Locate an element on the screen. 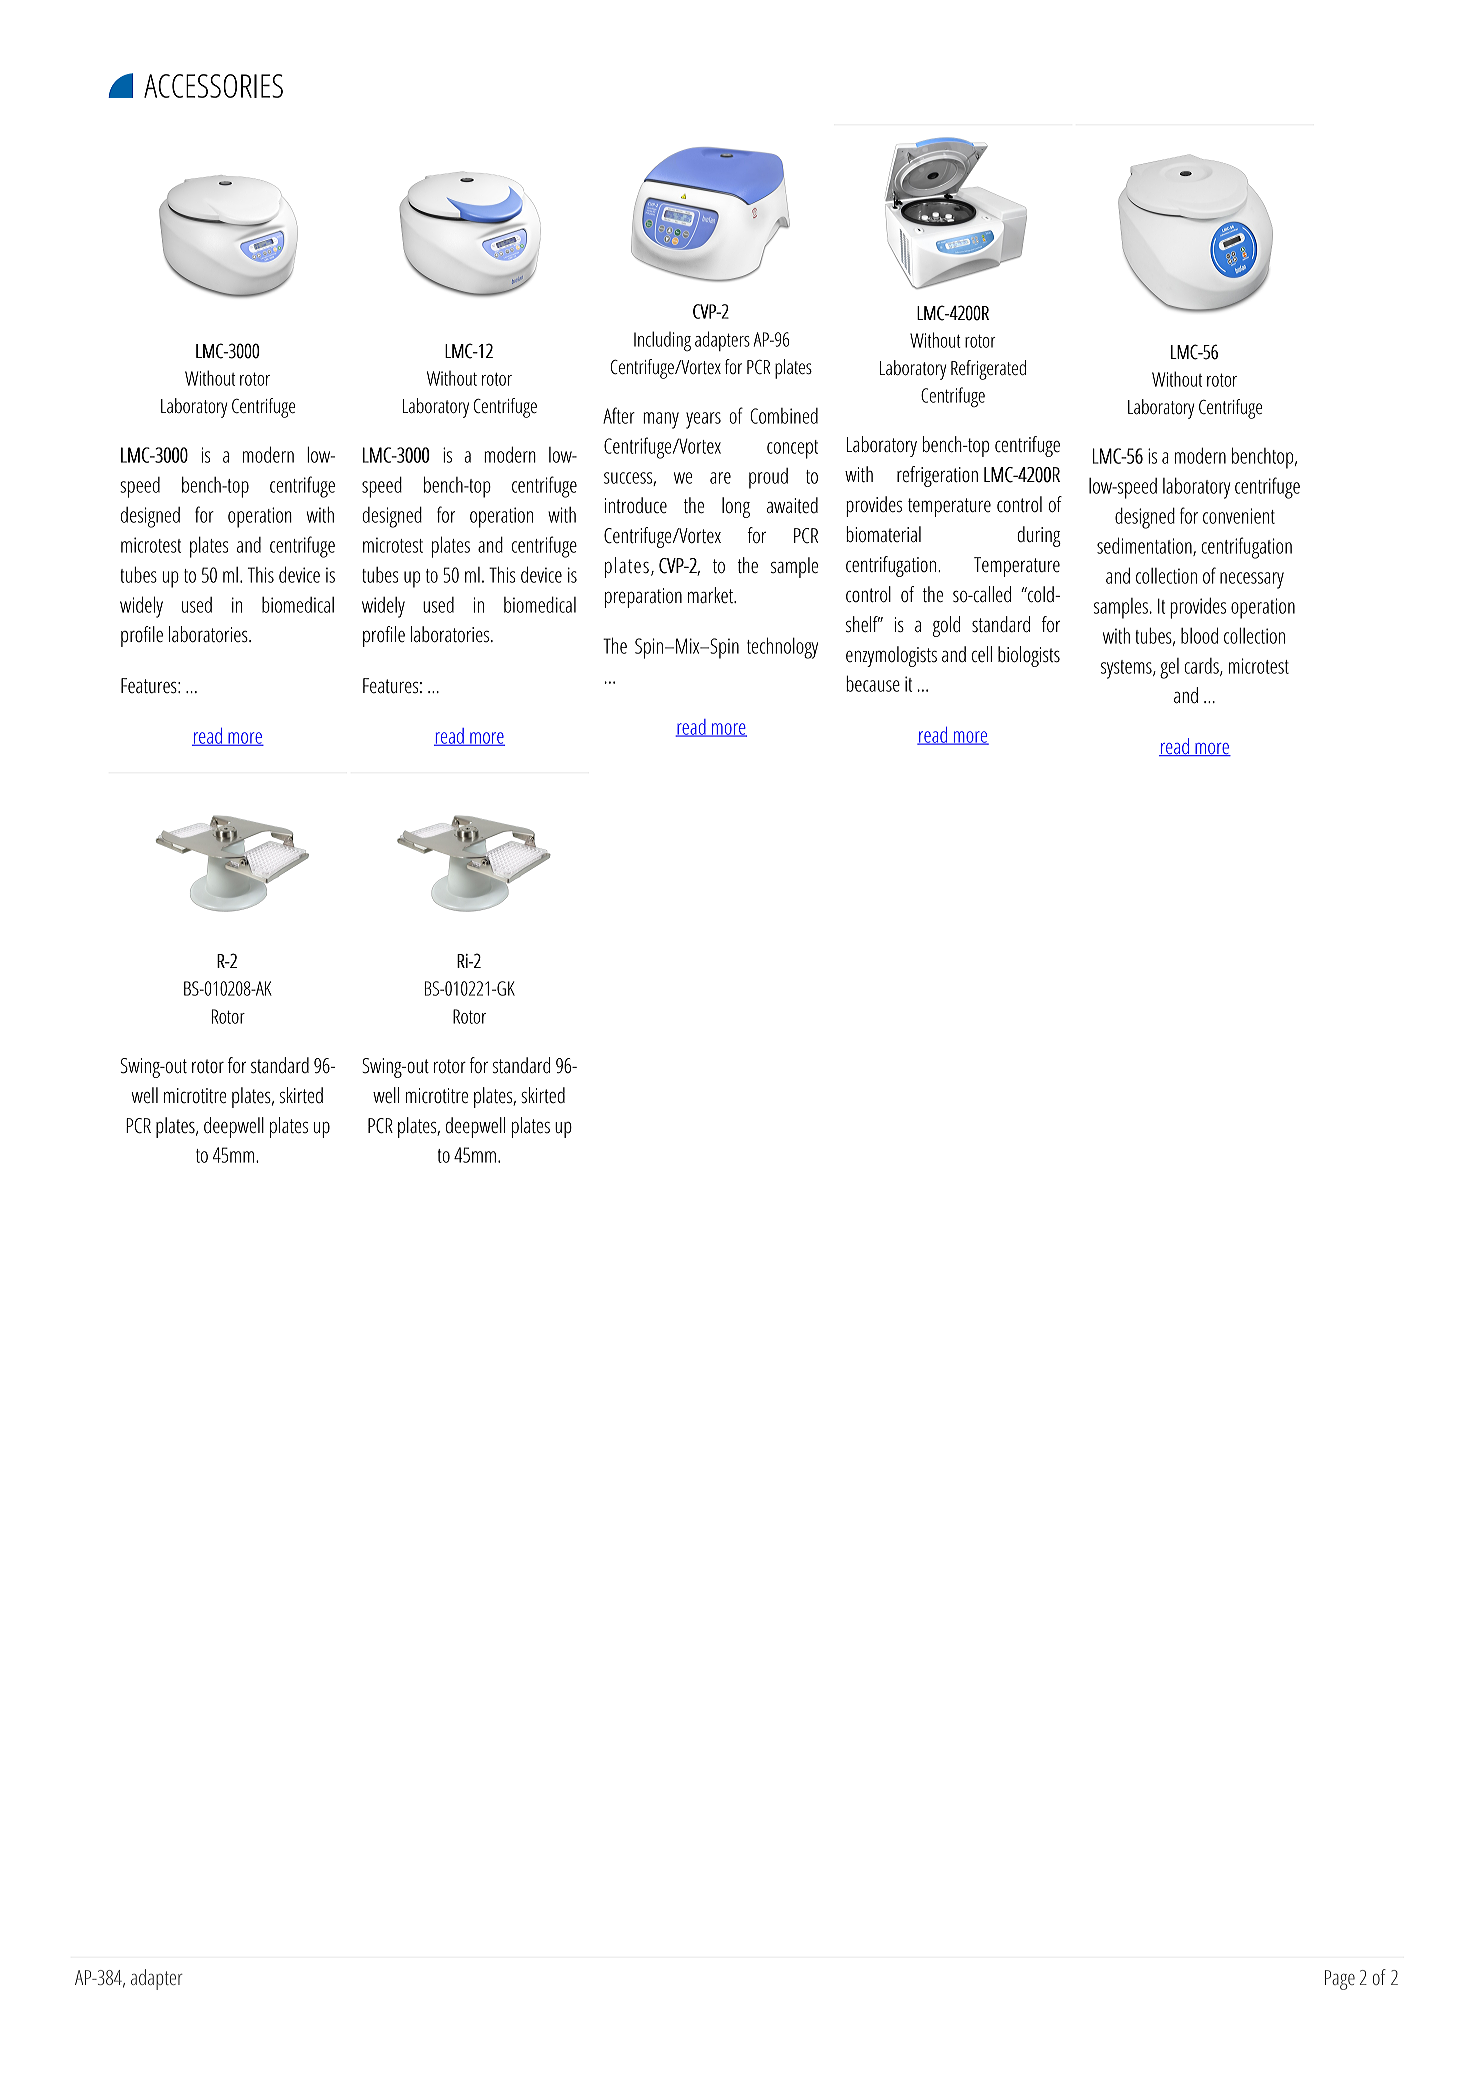 Image resolution: width=1475 pixels, height=2088 pixels. years is located at coordinates (703, 420).
